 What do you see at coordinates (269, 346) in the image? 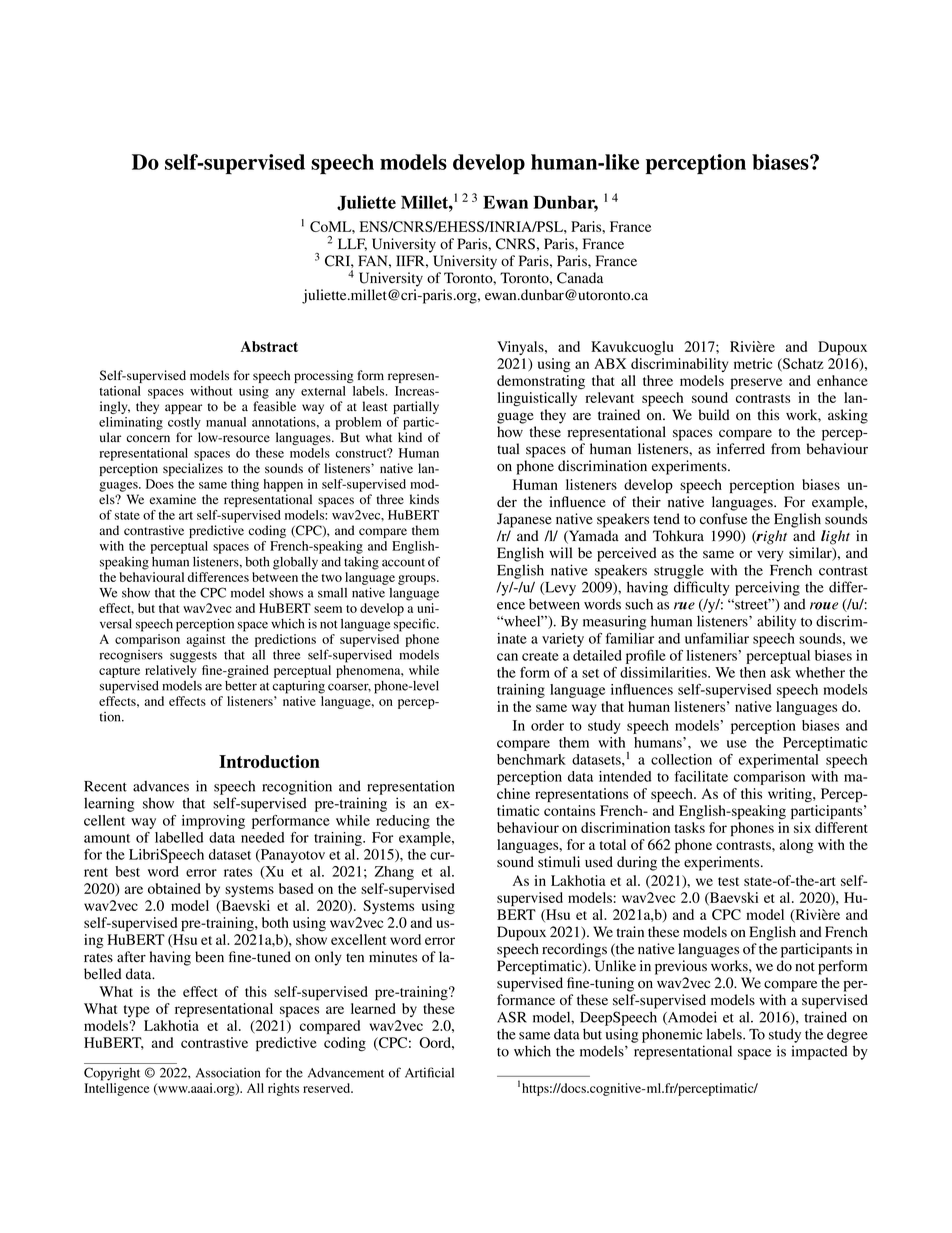
I see `Abstract` at bounding box center [269, 346].
